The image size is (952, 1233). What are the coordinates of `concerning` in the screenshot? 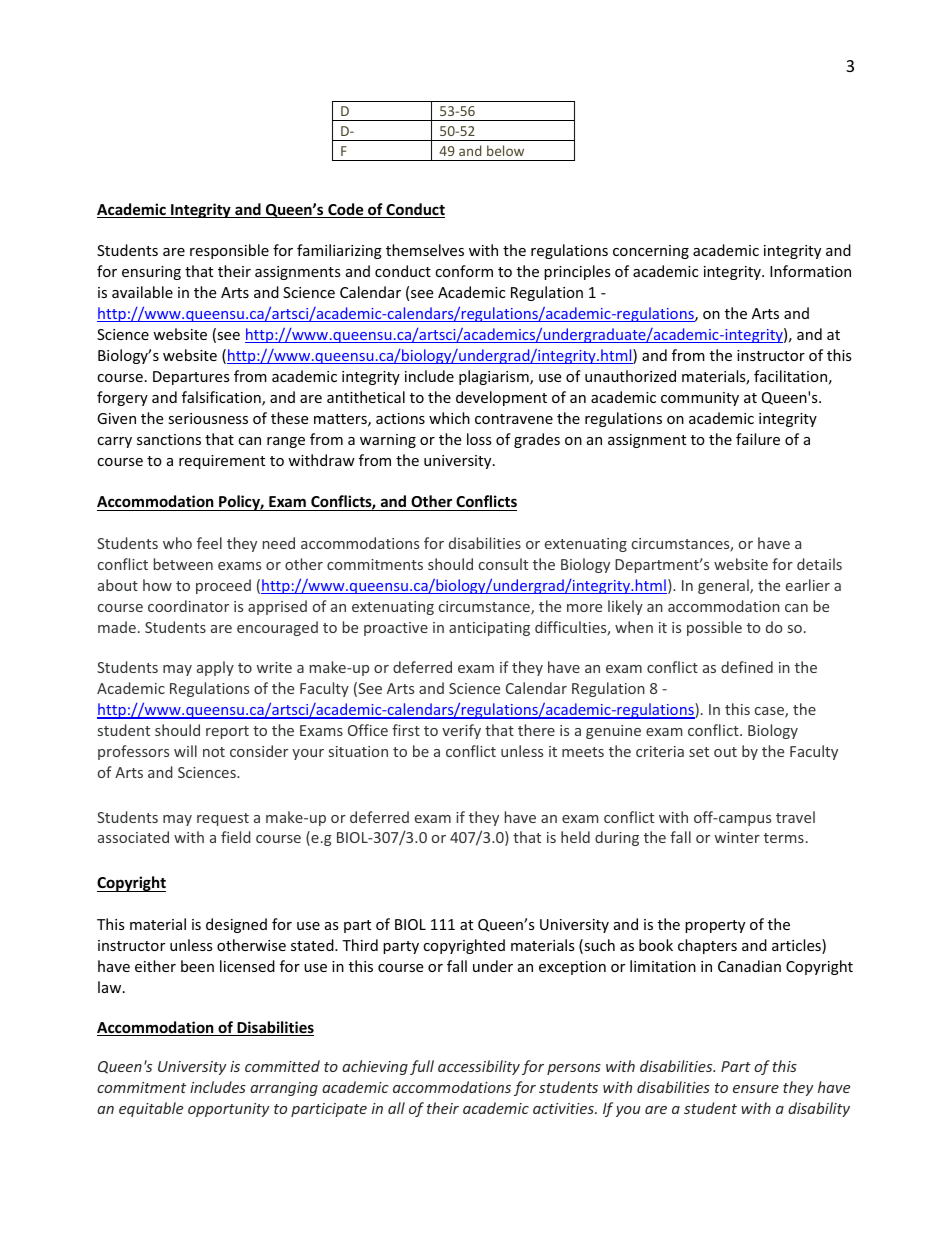 It's located at (651, 252).
